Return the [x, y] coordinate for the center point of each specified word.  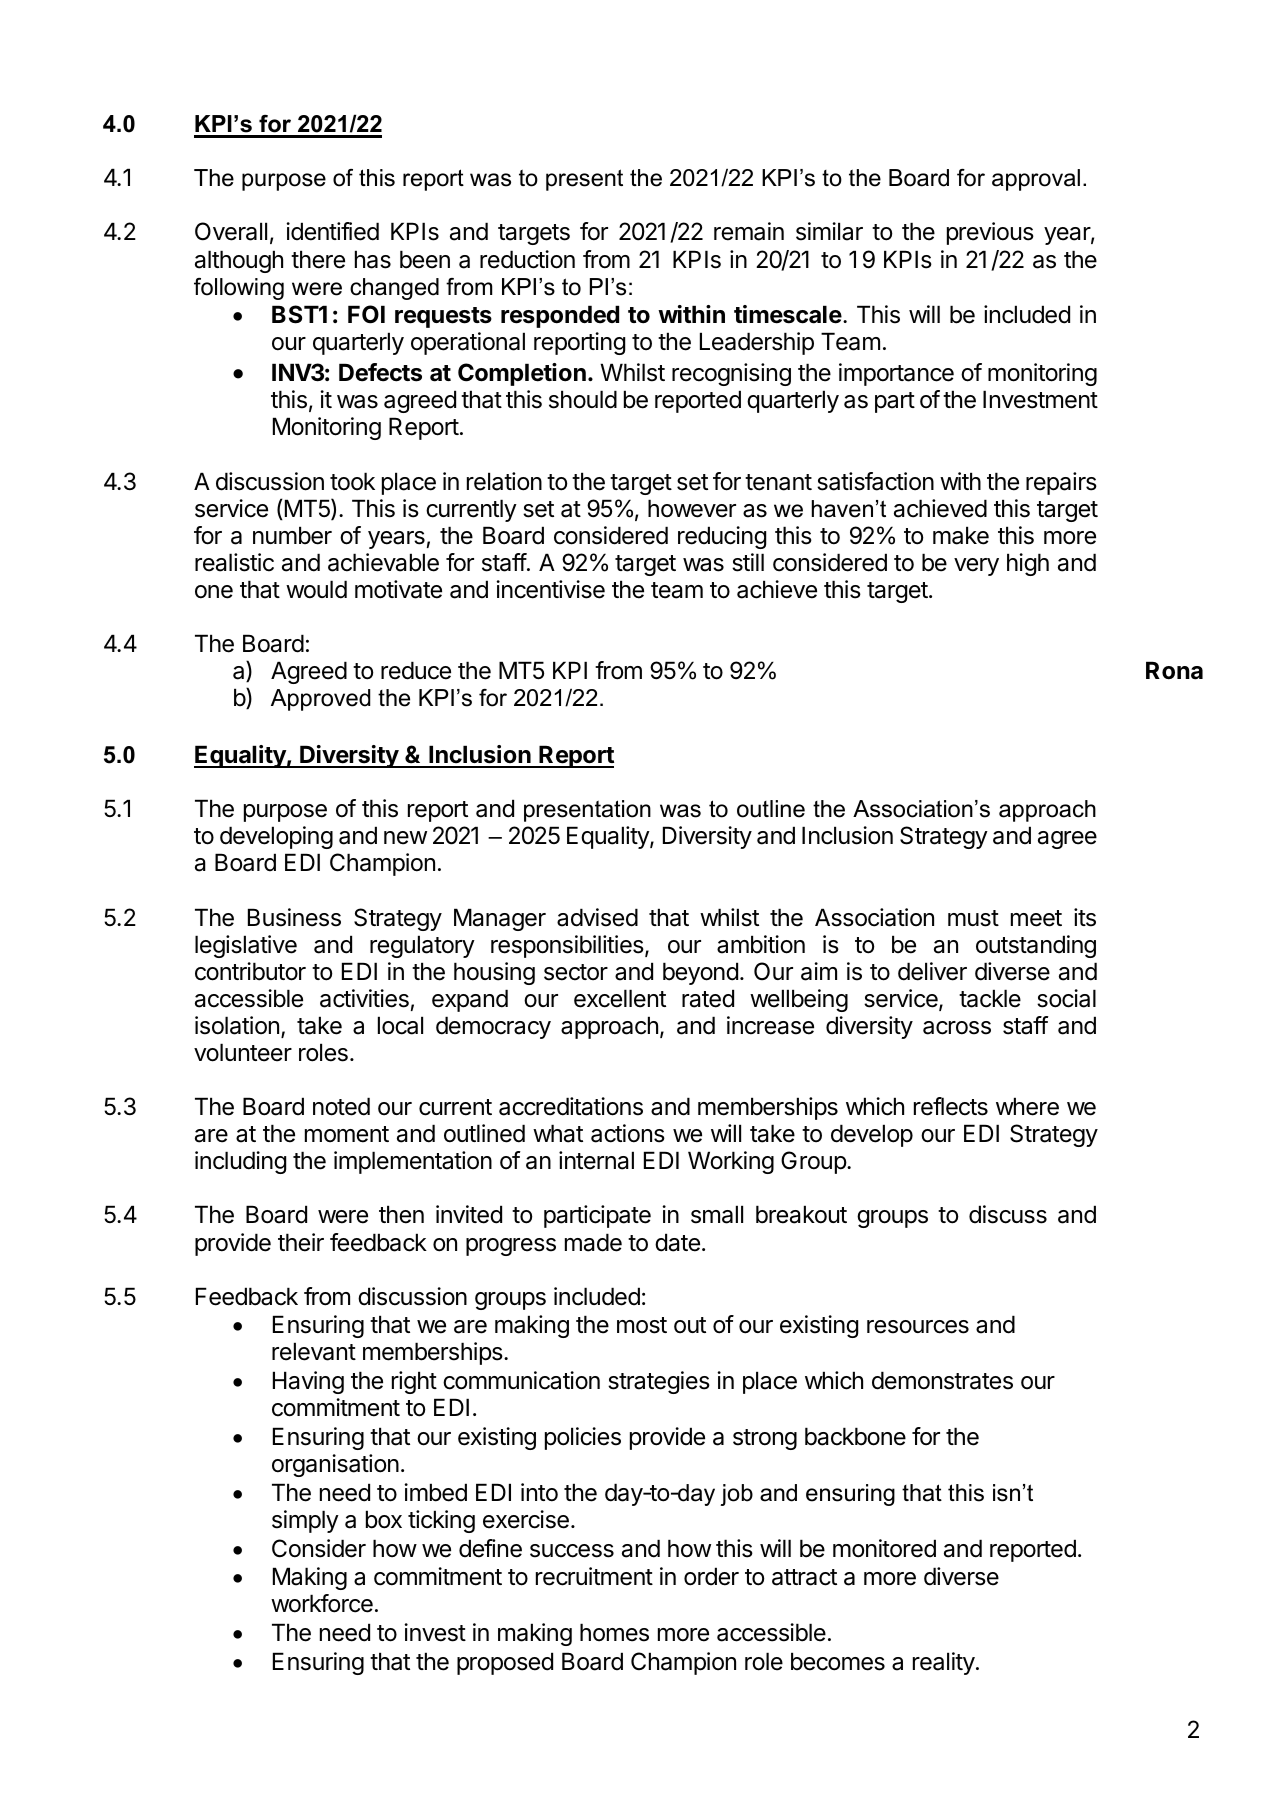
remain [749, 231]
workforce [322, 1603]
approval [1036, 180]
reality [944, 1663]
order [711, 1576]
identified [332, 231]
